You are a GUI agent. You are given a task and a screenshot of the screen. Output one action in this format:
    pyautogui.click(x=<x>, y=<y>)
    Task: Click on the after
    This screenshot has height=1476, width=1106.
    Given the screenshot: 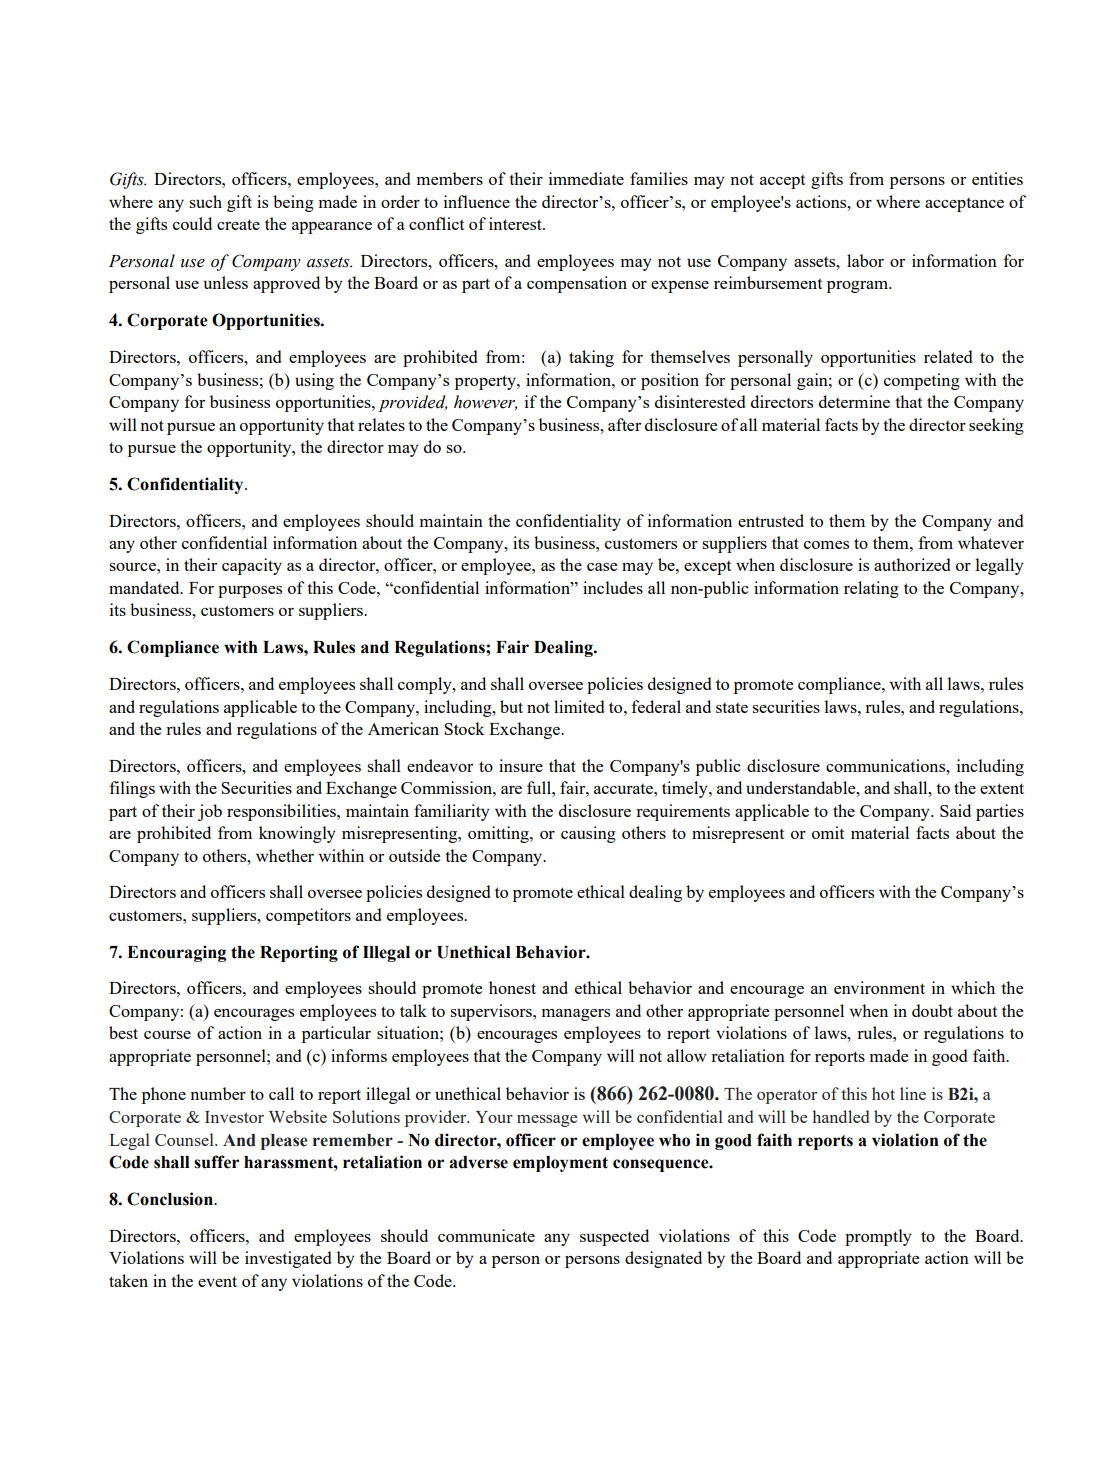 What is the action you would take?
    pyautogui.click(x=624, y=424)
